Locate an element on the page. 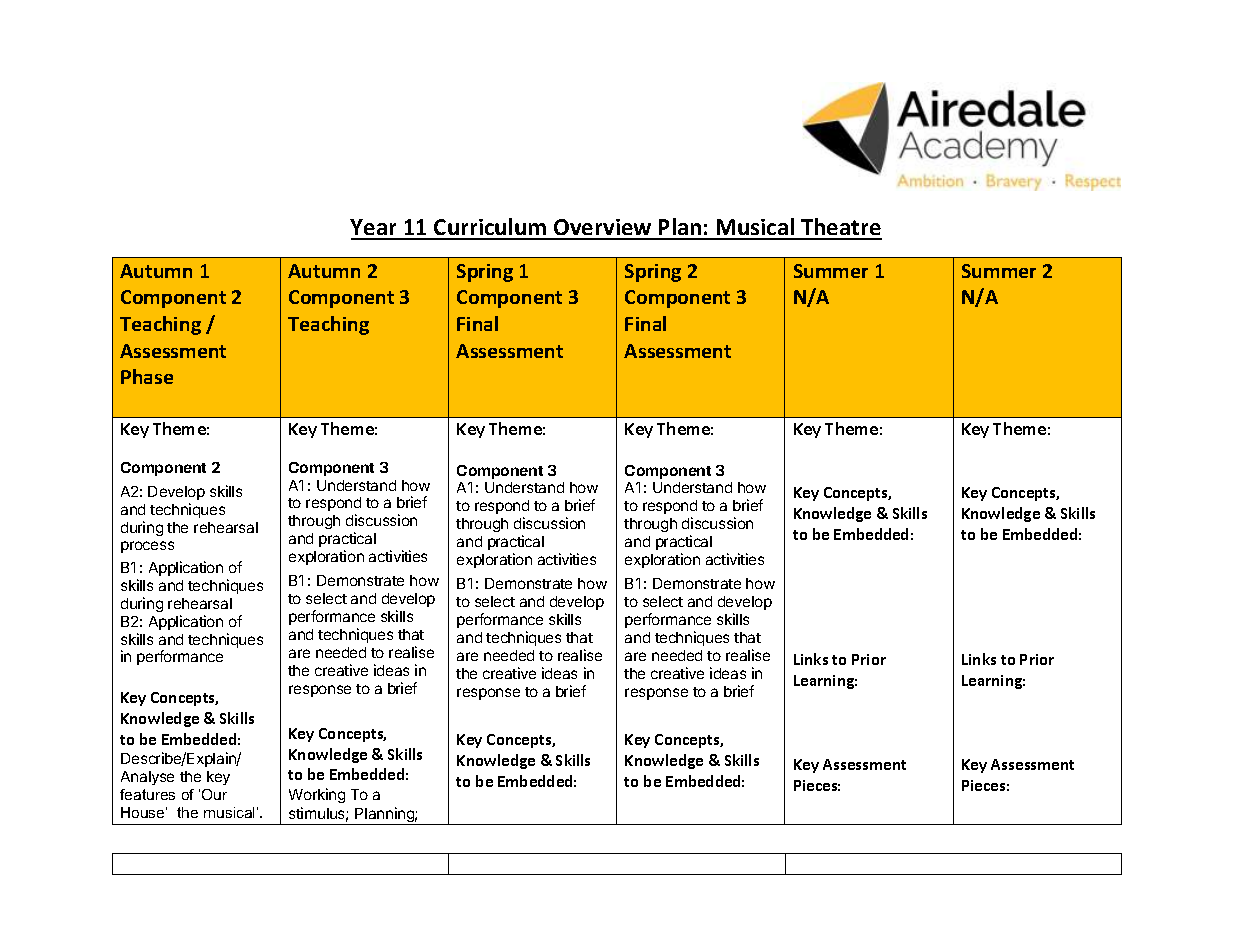  Phase is located at coordinates (147, 376).
